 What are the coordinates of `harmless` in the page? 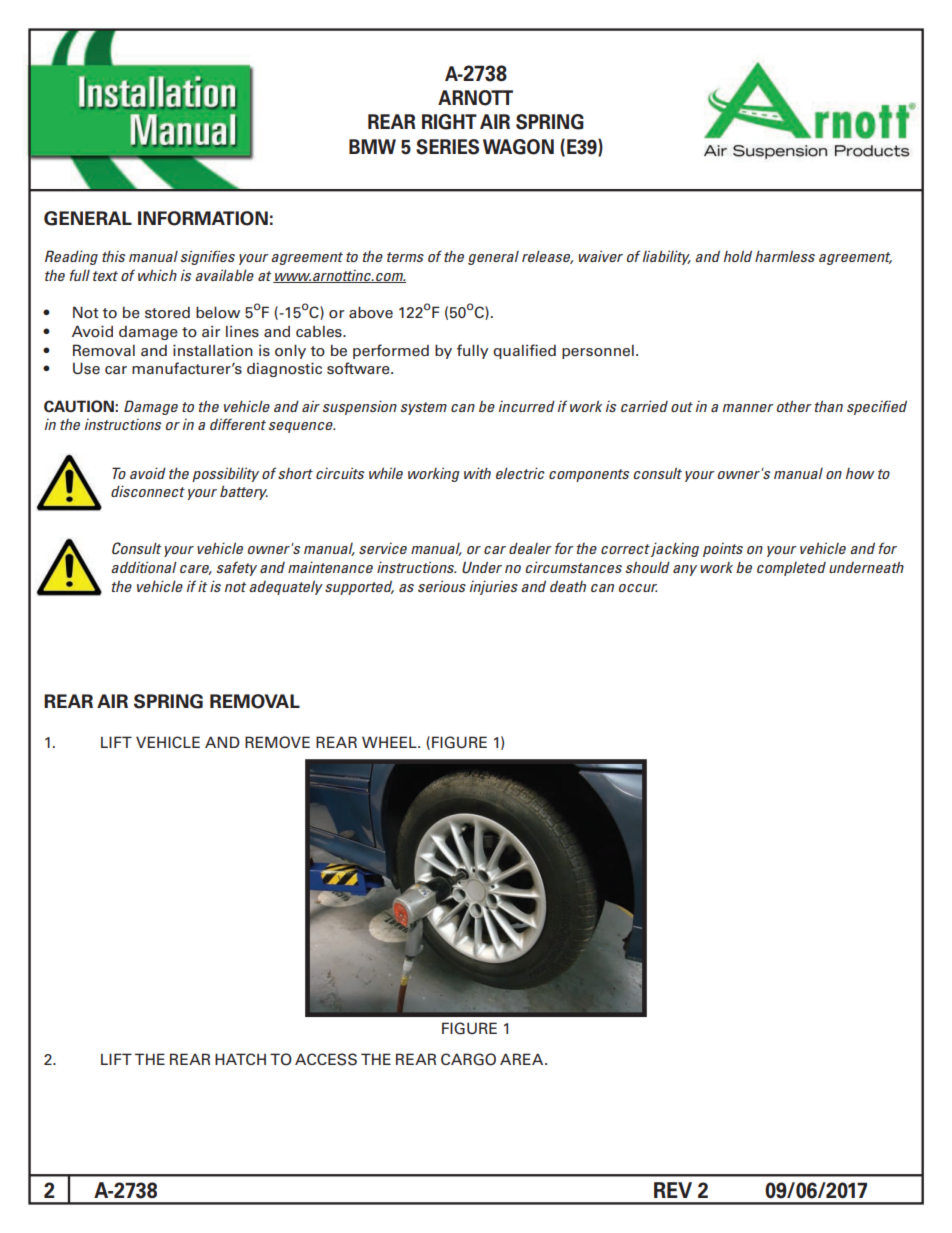 It's located at (785, 256).
